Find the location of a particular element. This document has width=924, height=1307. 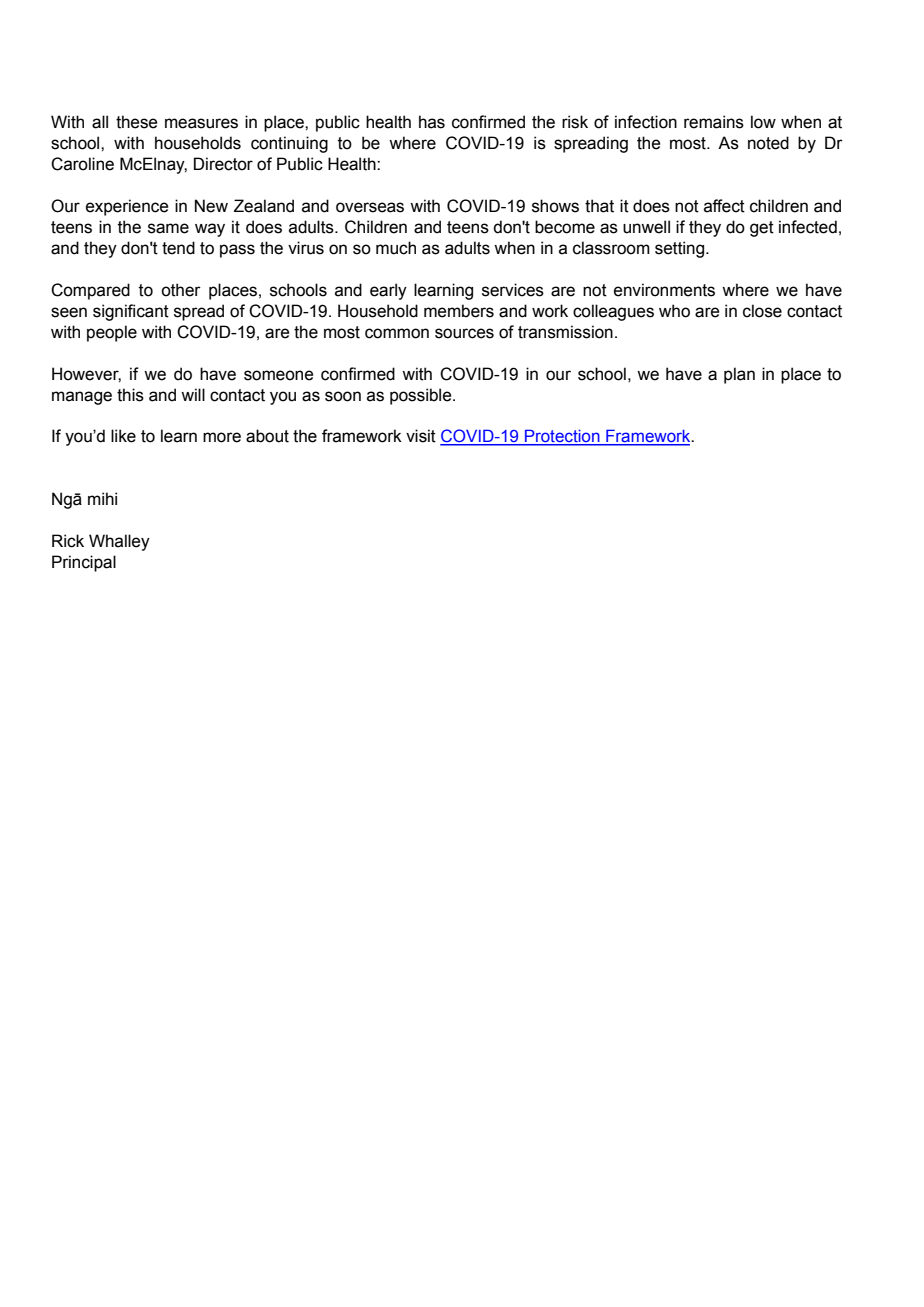

these is located at coordinates (136, 122).
